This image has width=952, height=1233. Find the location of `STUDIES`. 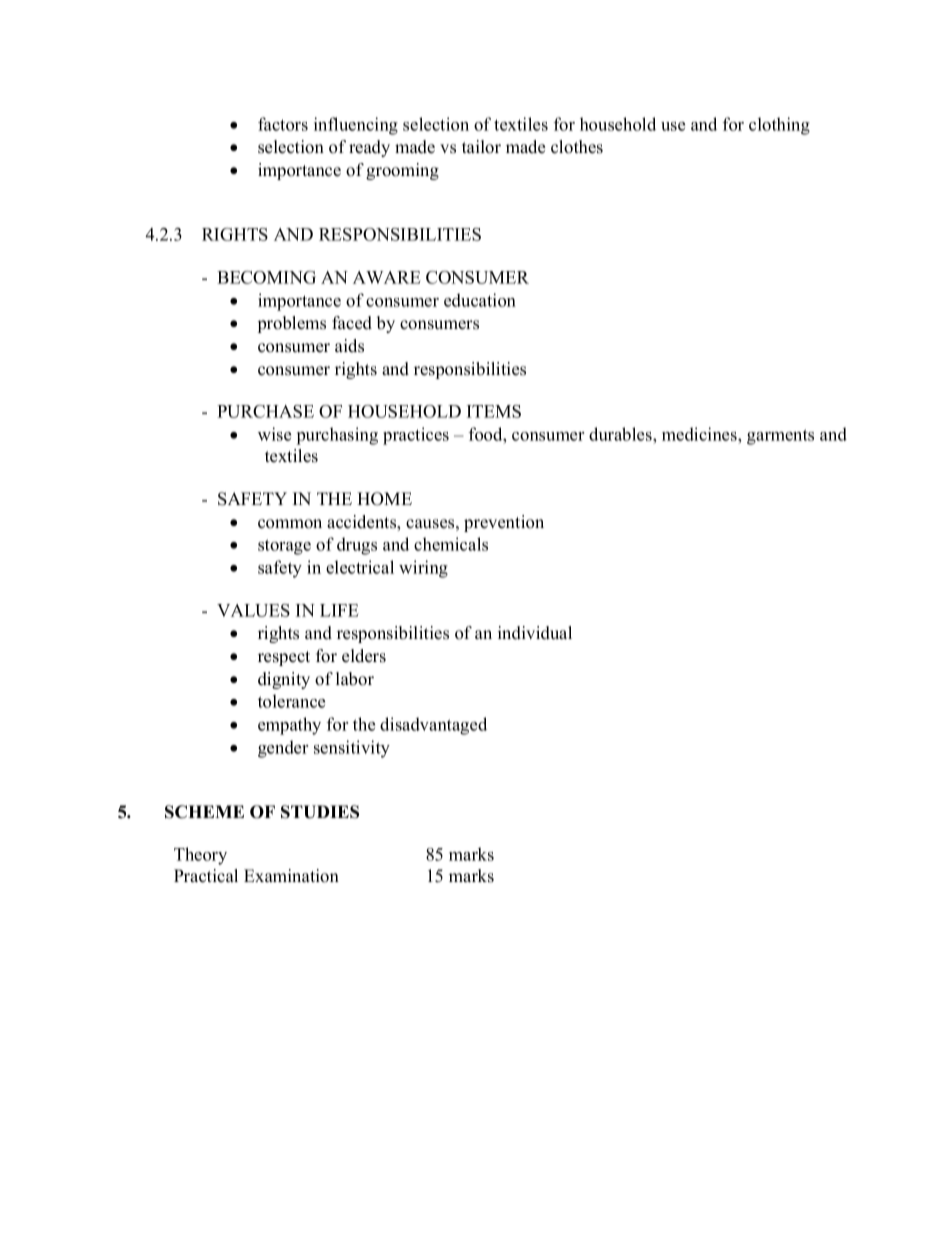

STUDIES is located at coordinates (320, 812).
